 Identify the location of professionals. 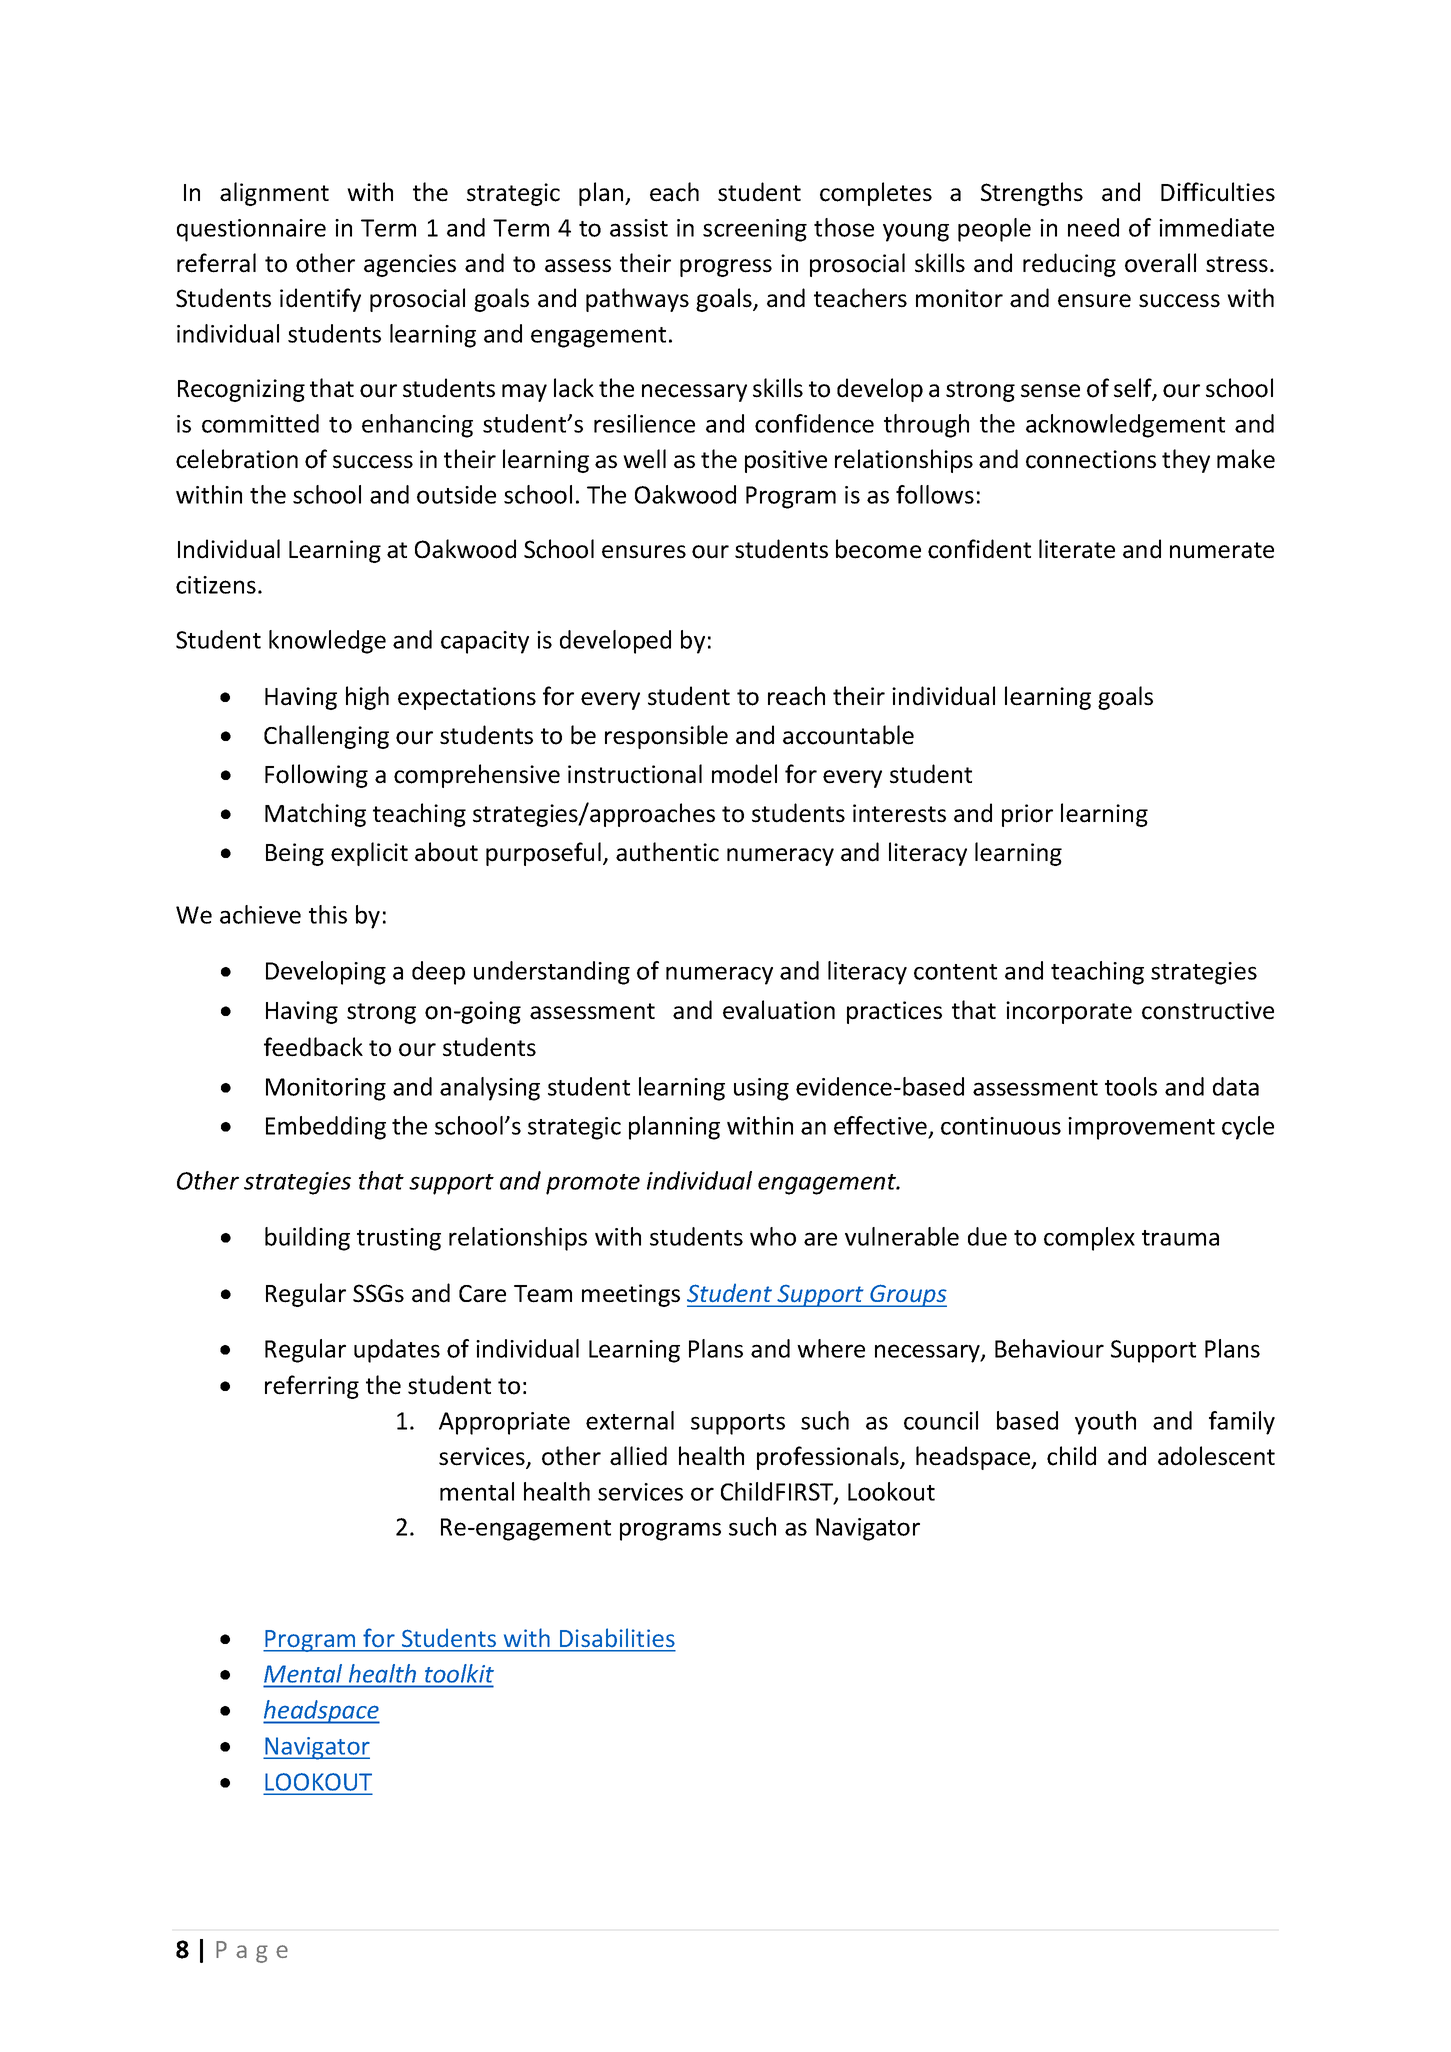
(829, 1458).
